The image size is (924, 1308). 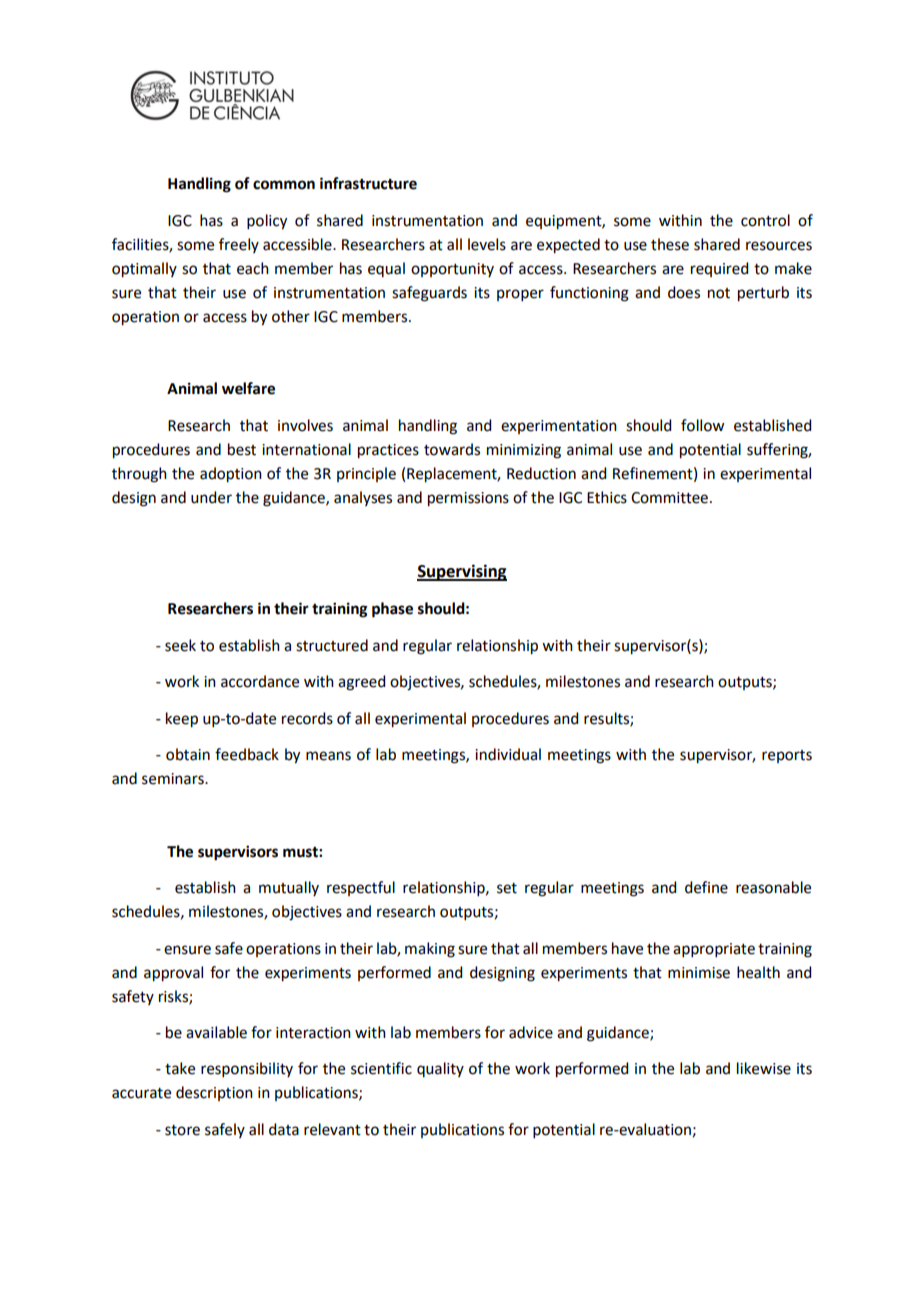 What do you see at coordinates (702, 425) in the page?
I see `follow` at bounding box center [702, 425].
